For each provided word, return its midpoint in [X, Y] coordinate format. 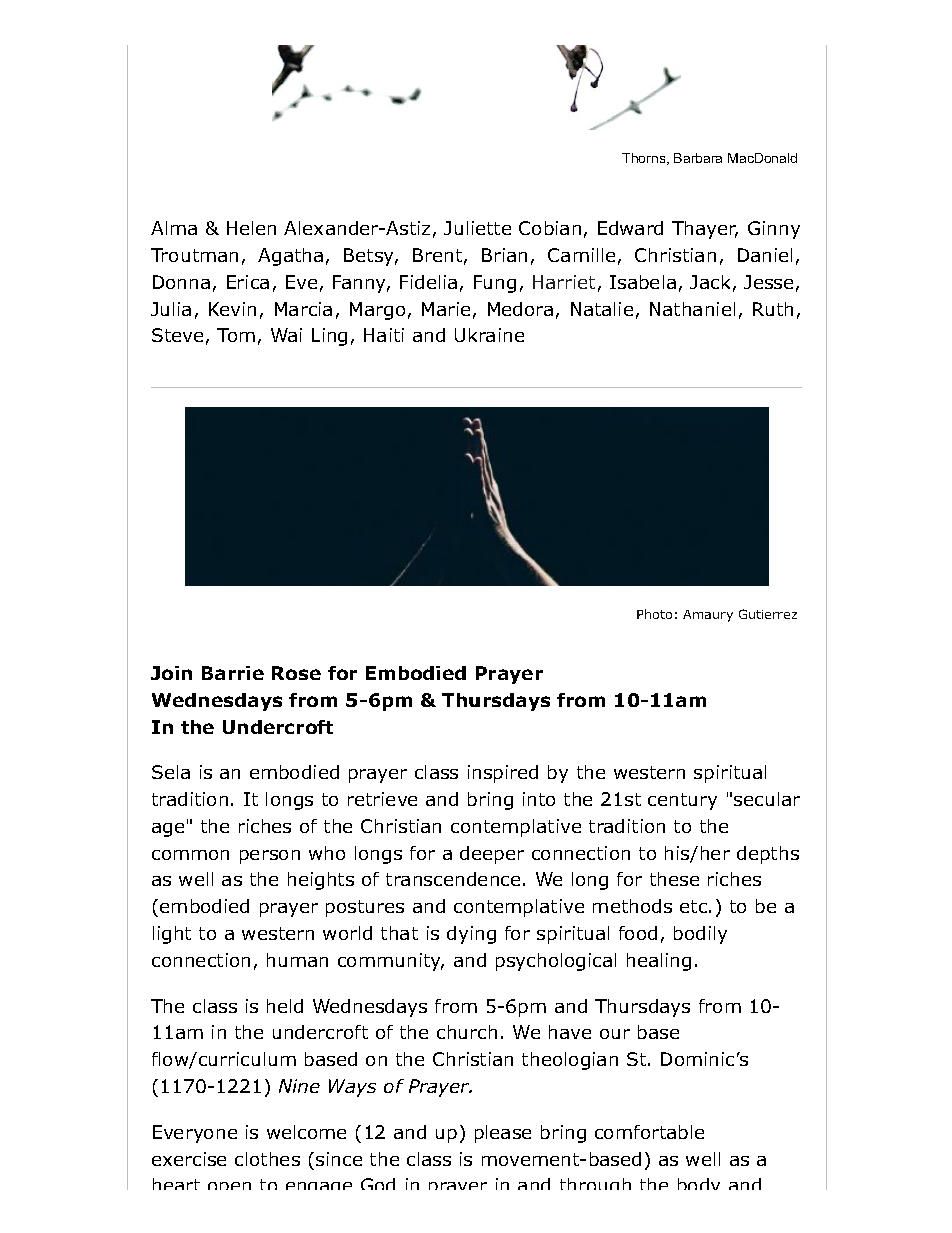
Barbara [698, 158]
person [270, 857]
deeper [492, 855]
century [682, 801]
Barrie [233, 673]
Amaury [708, 616]
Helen [251, 228]
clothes [267, 1159]
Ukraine [489, 335]
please [503, 1134]
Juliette [477, 228]
